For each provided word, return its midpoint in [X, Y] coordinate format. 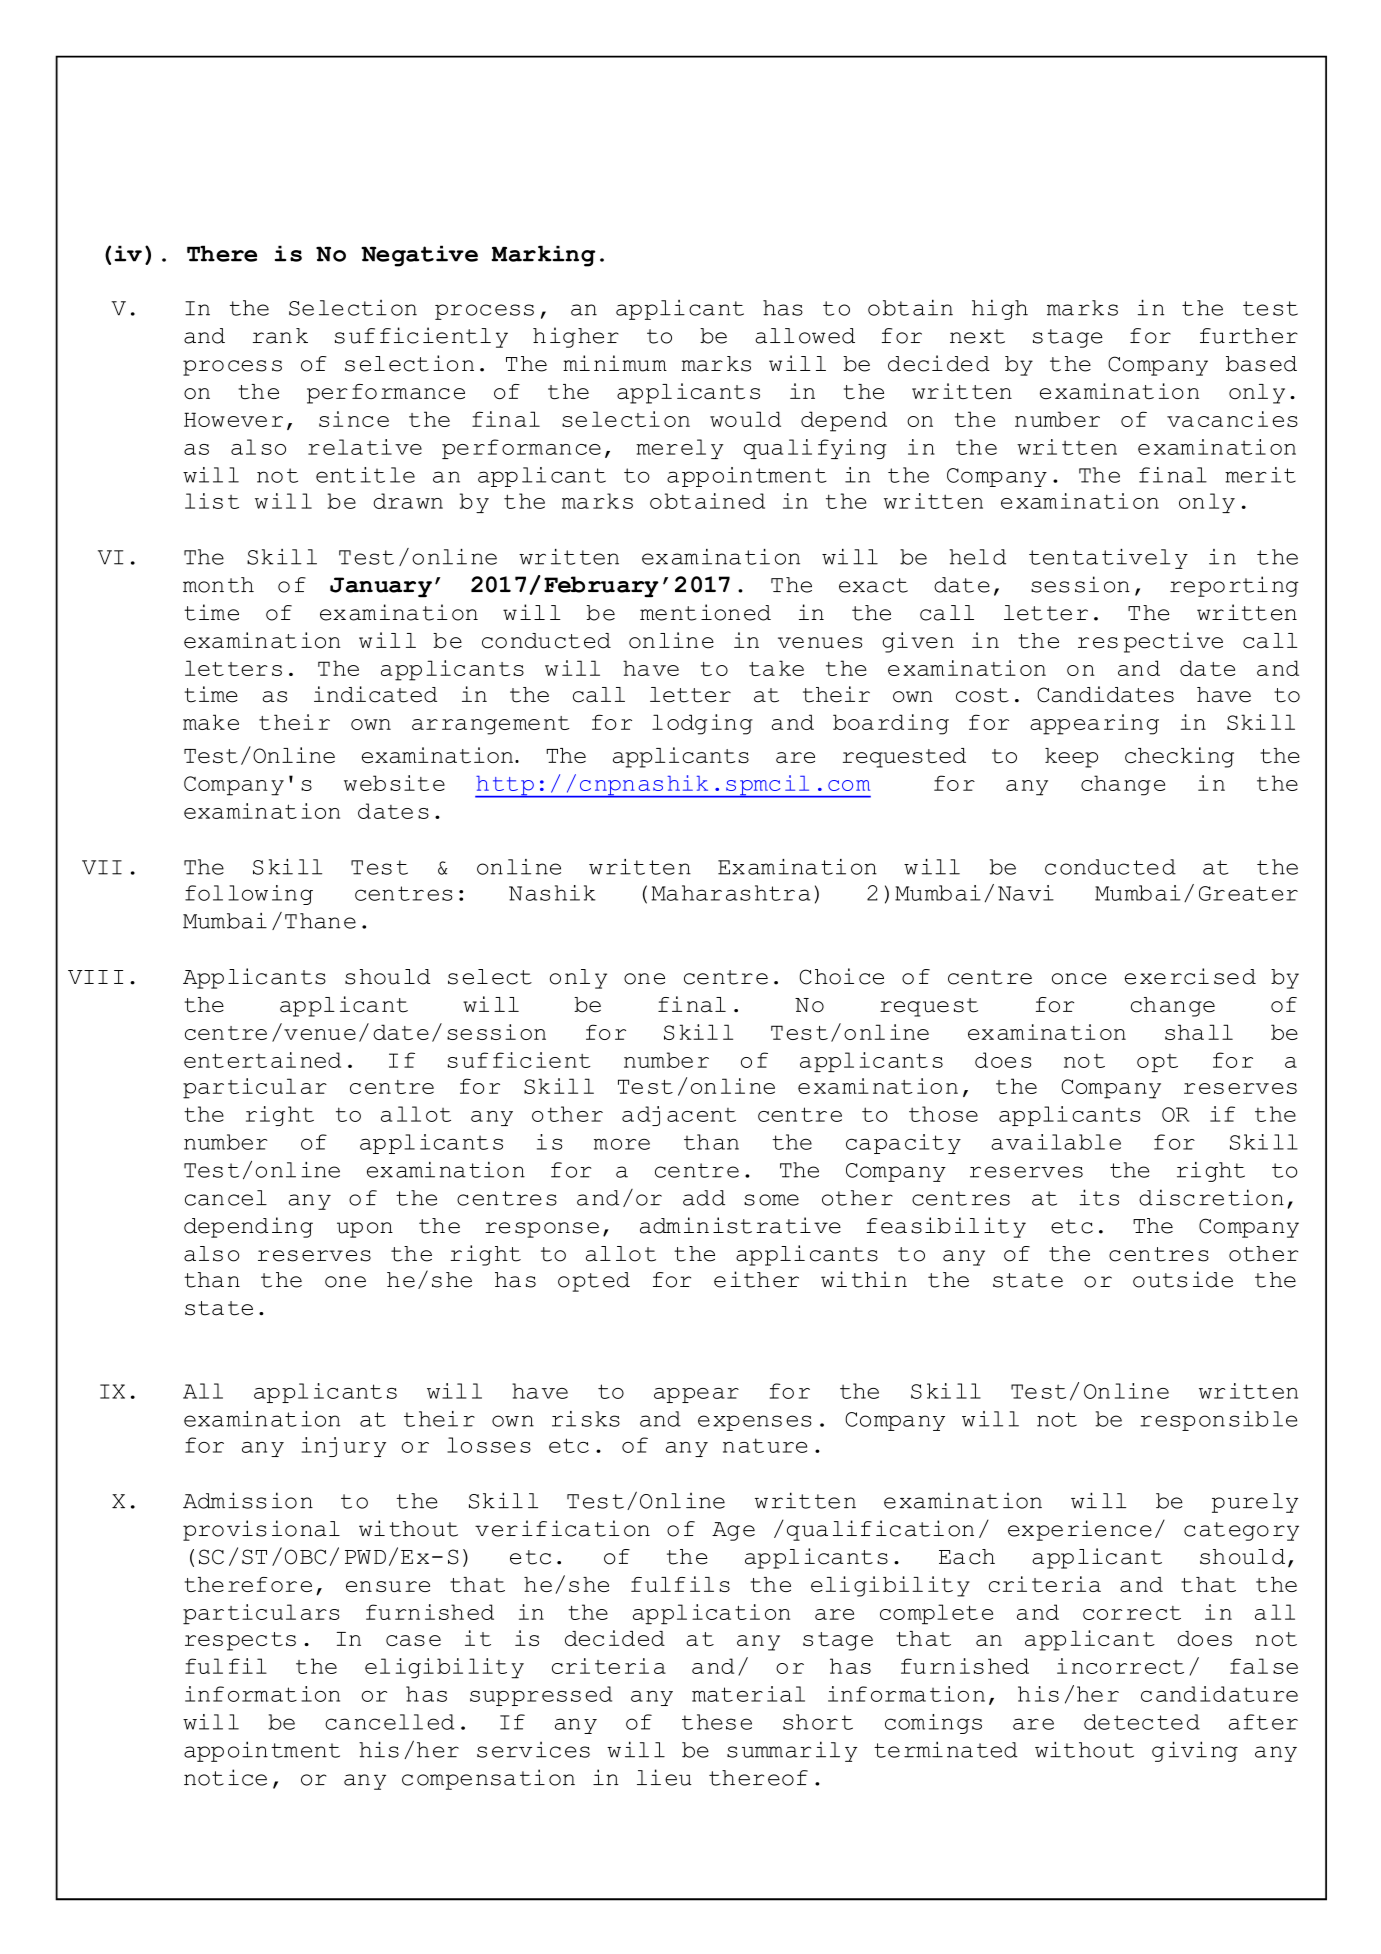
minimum [615, 363]
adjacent [679, 1116]
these [717, 1722]
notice [225, 1777]
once [1079, 979]
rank [280, 336]
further [1249, 336]
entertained [262, 1060]
